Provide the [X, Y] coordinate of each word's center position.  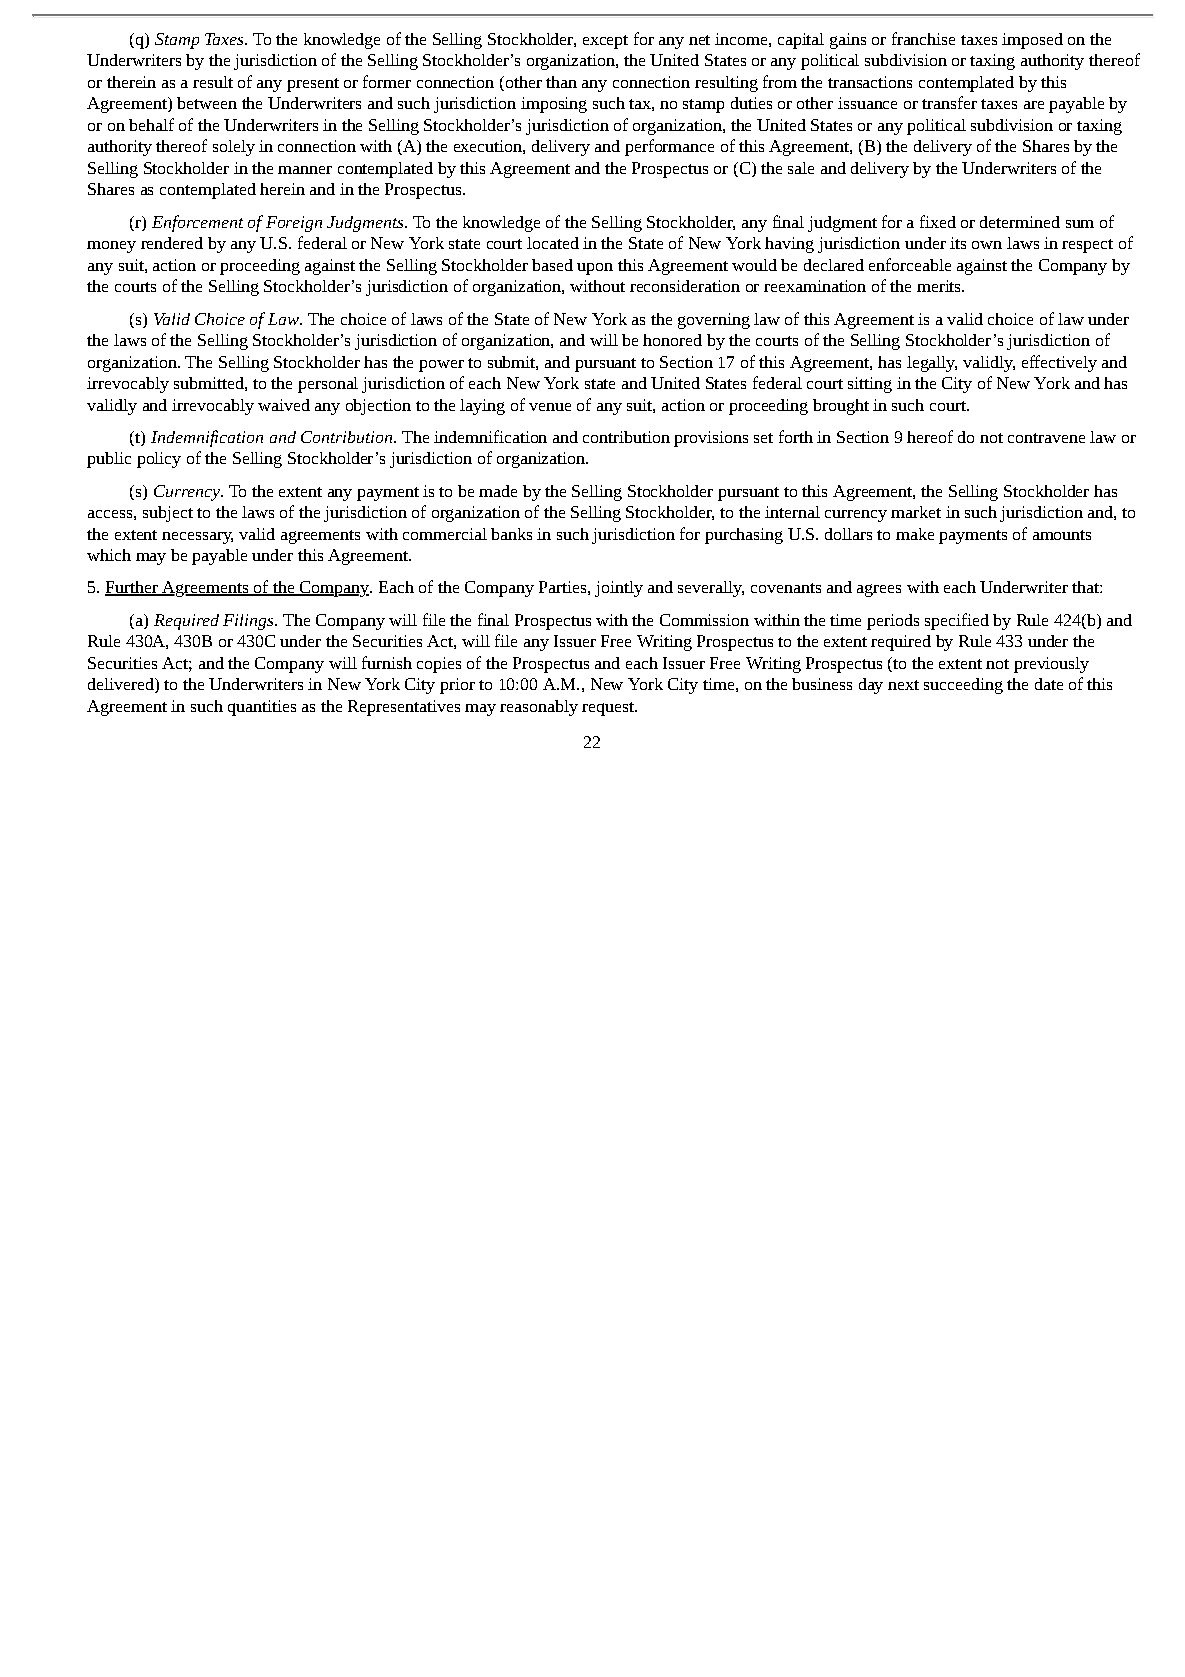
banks [511, 534]
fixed [938, 221]
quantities [262, 708]
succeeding [963, 686]
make [915, 534]
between [207, 103]
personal [328, 385]
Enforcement [197, 223]
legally [932, 364]
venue [550, 407]
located [553, 243]
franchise [923, 38]
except [605, 42]
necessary [197, 538]
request [609, 709]
